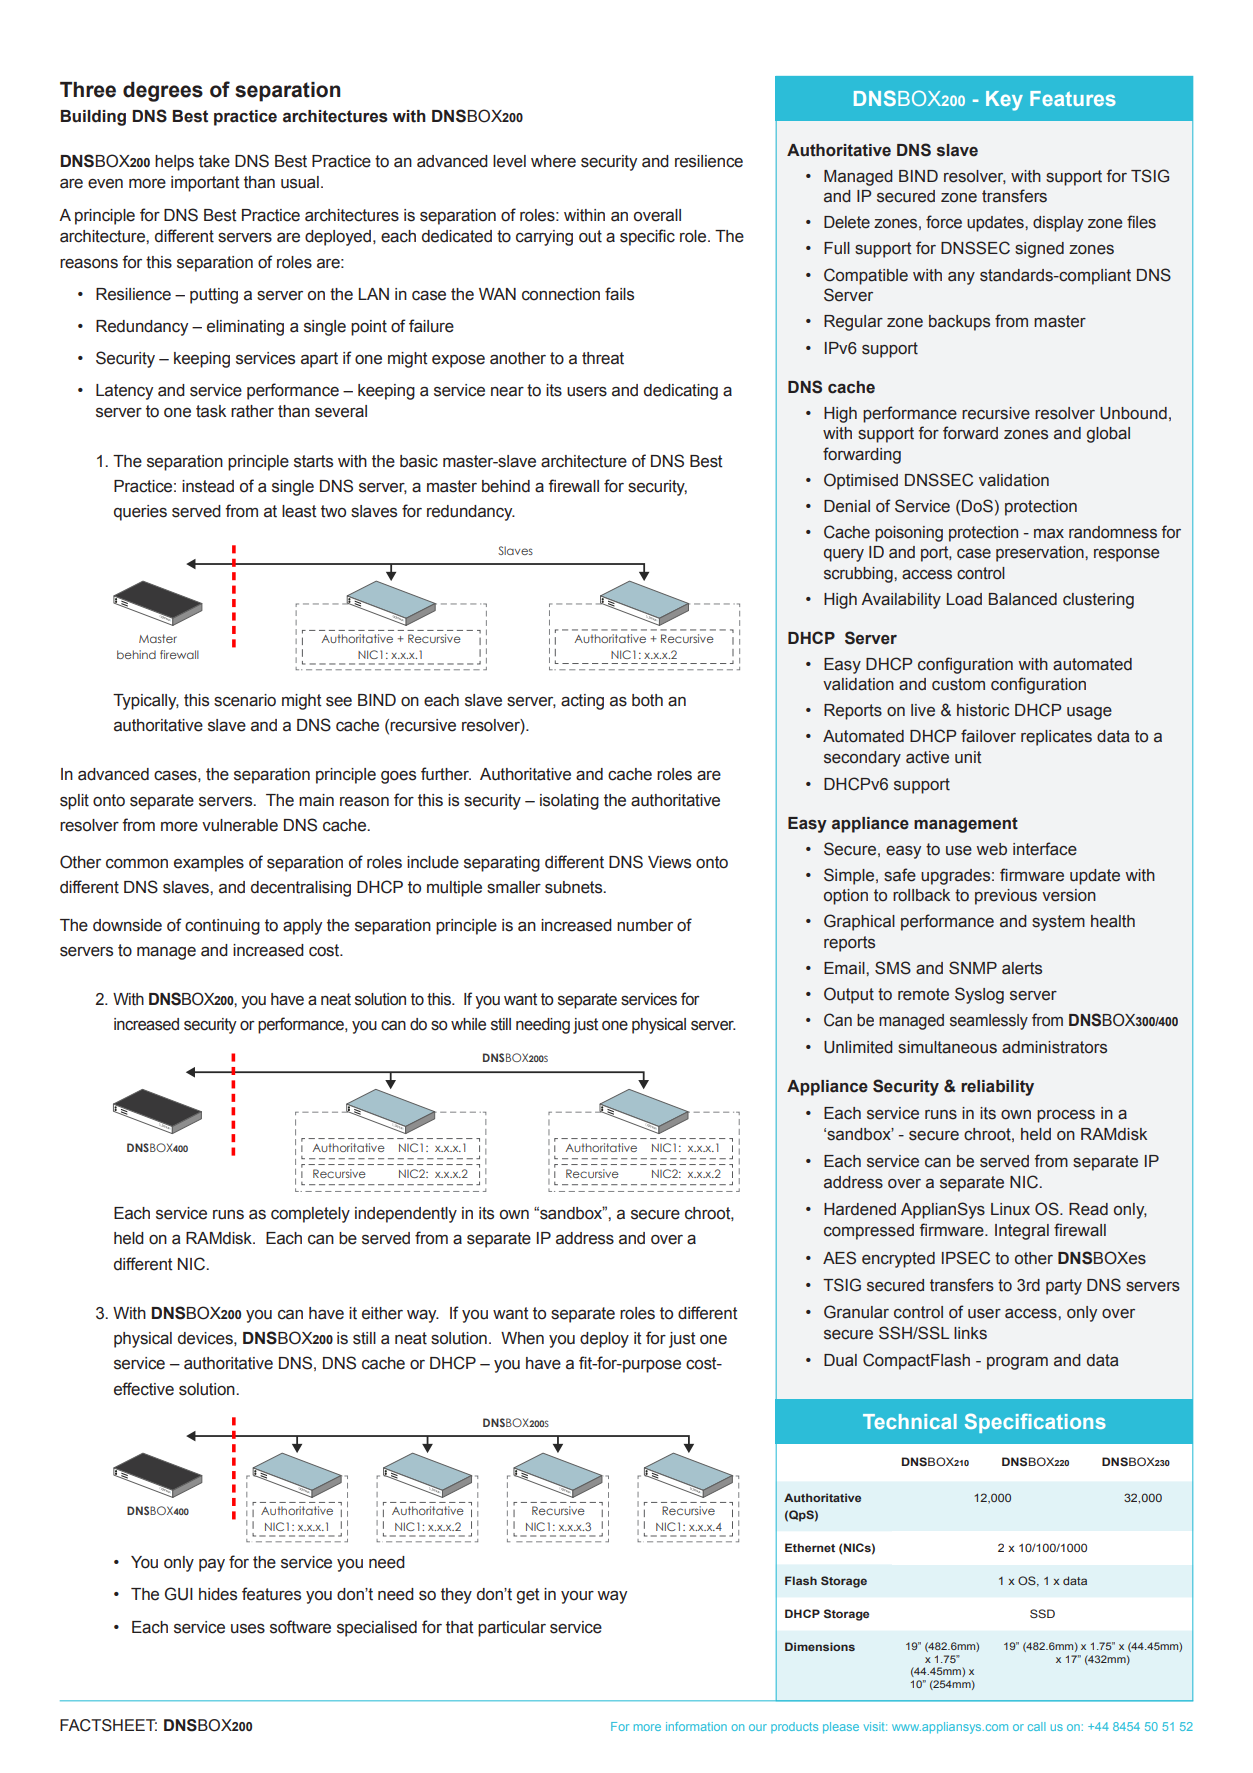 The width and height of the page is (1253, 1773). Describe the element at coordinates (1004, 101) in the page. I see `Key` at that location.
